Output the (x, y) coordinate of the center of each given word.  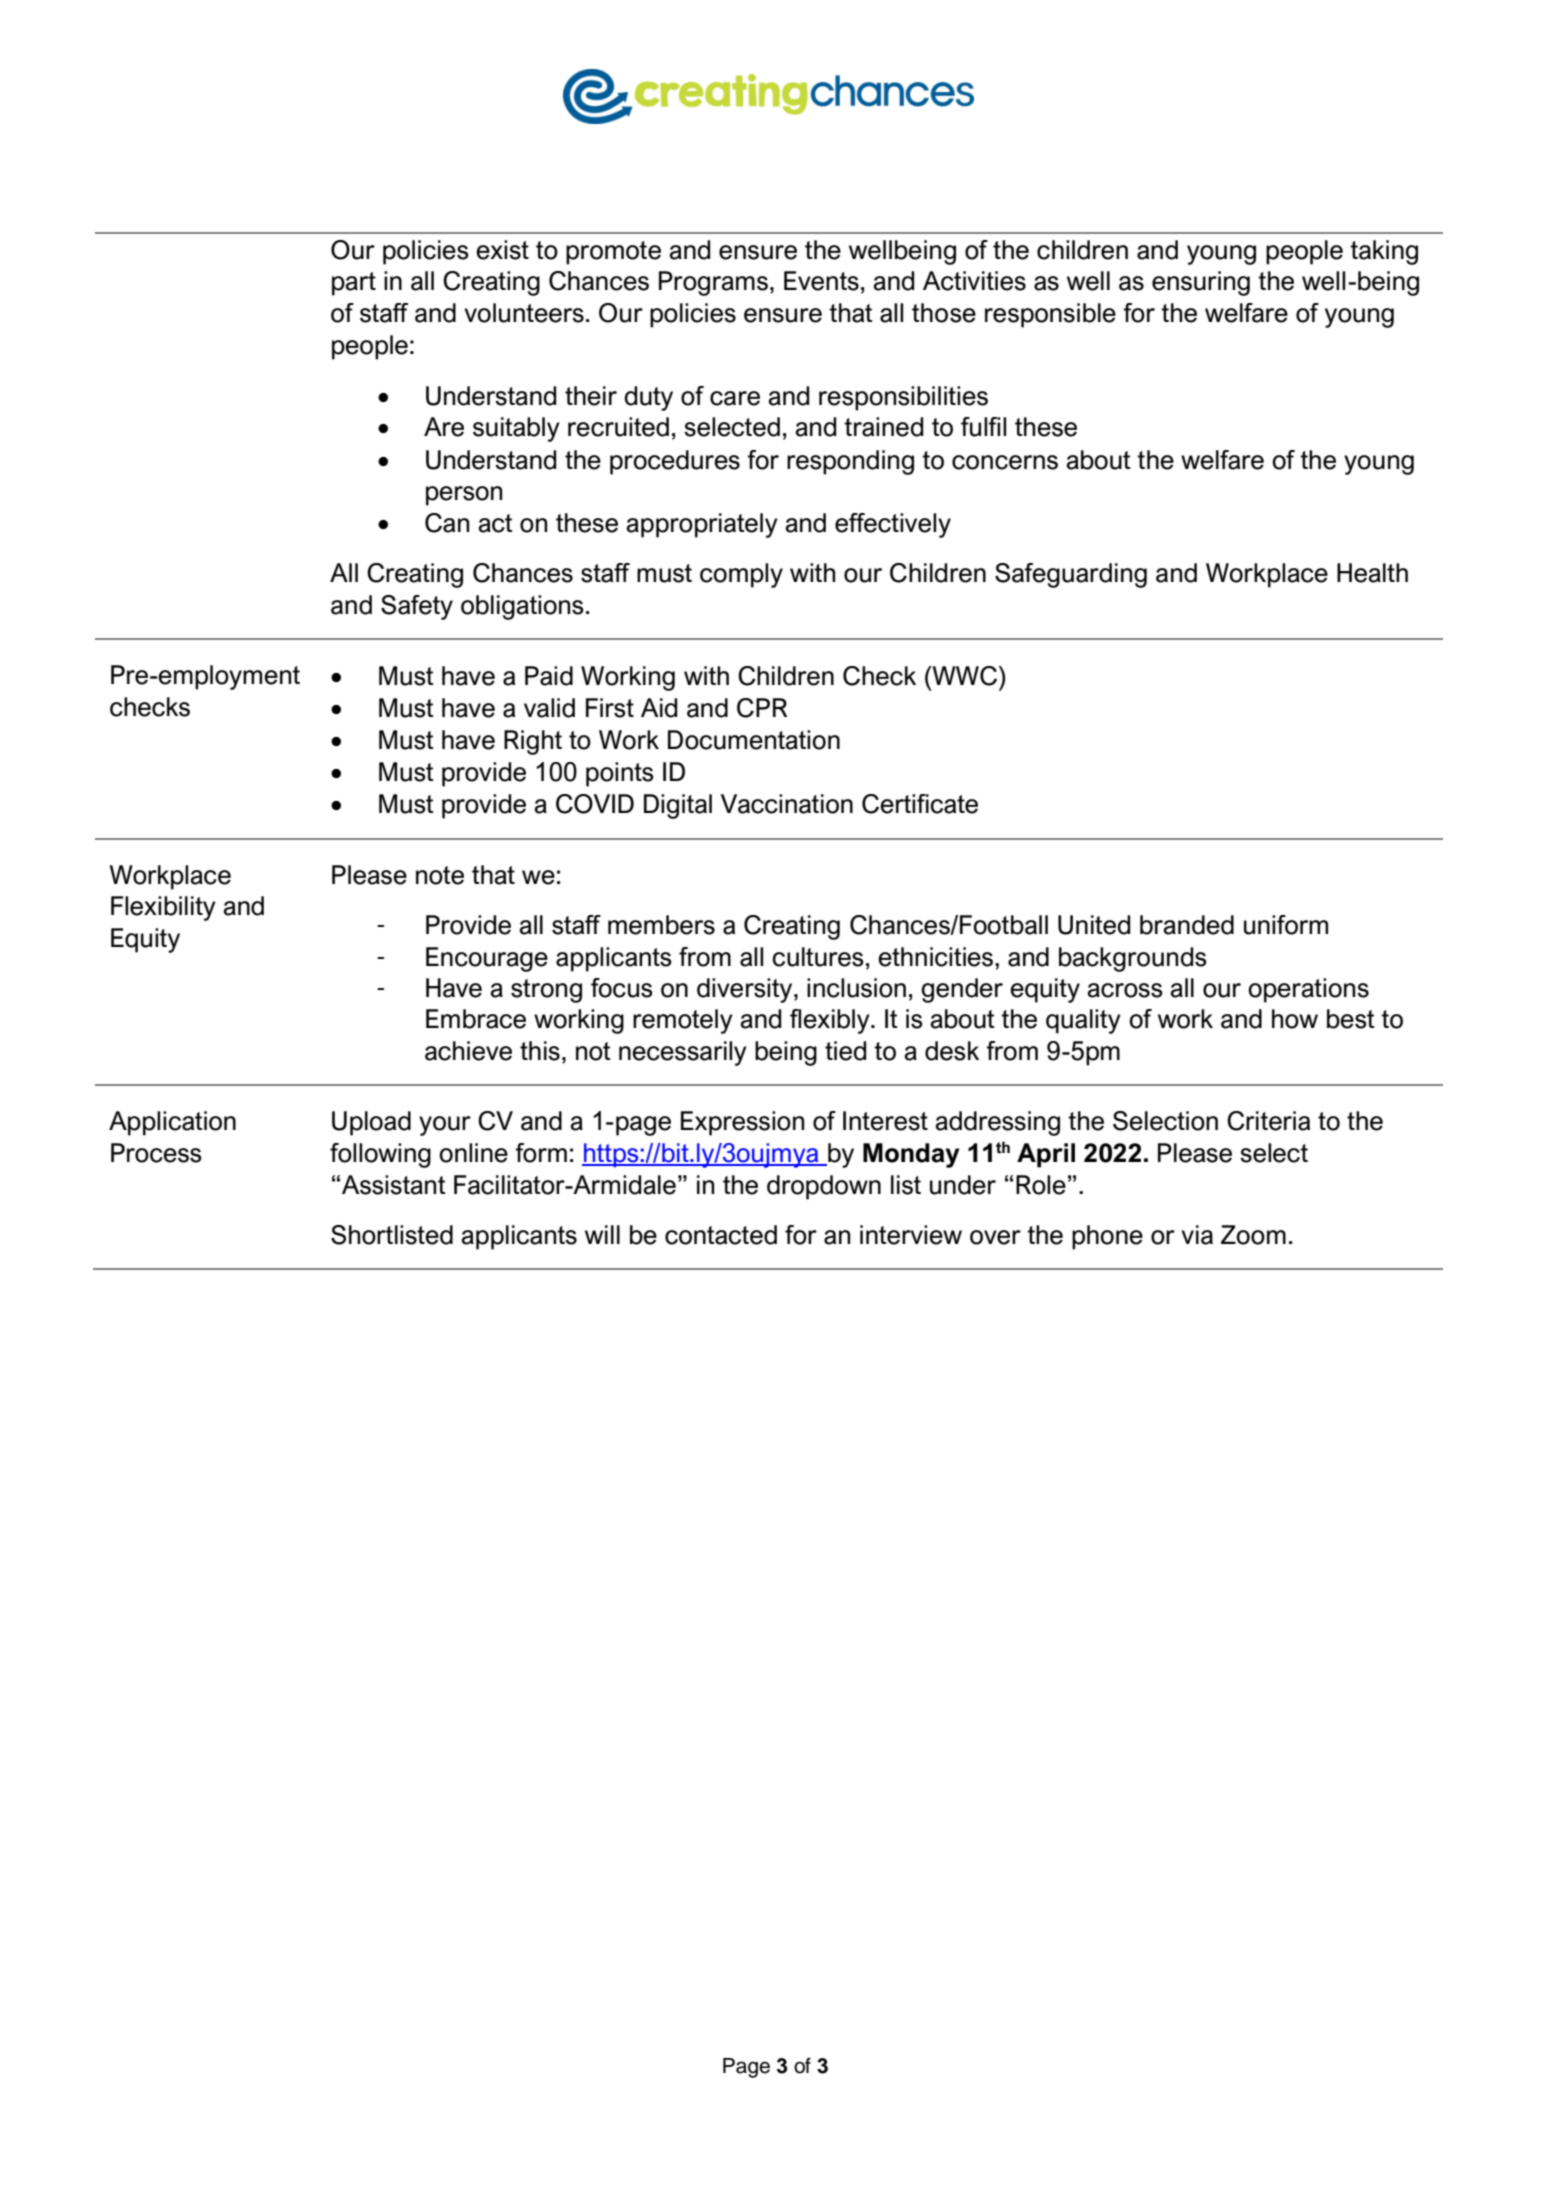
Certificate (920, 804)
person (464, 496)
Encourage (487, 959)
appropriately (702, 525)
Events (821, 281)
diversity (746, 990)
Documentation (754, 740)
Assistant (394, 1185)
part (354, 284)
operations (1308, 990)
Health (1372, 573)
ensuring (1201, 283)
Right (533, 742)
